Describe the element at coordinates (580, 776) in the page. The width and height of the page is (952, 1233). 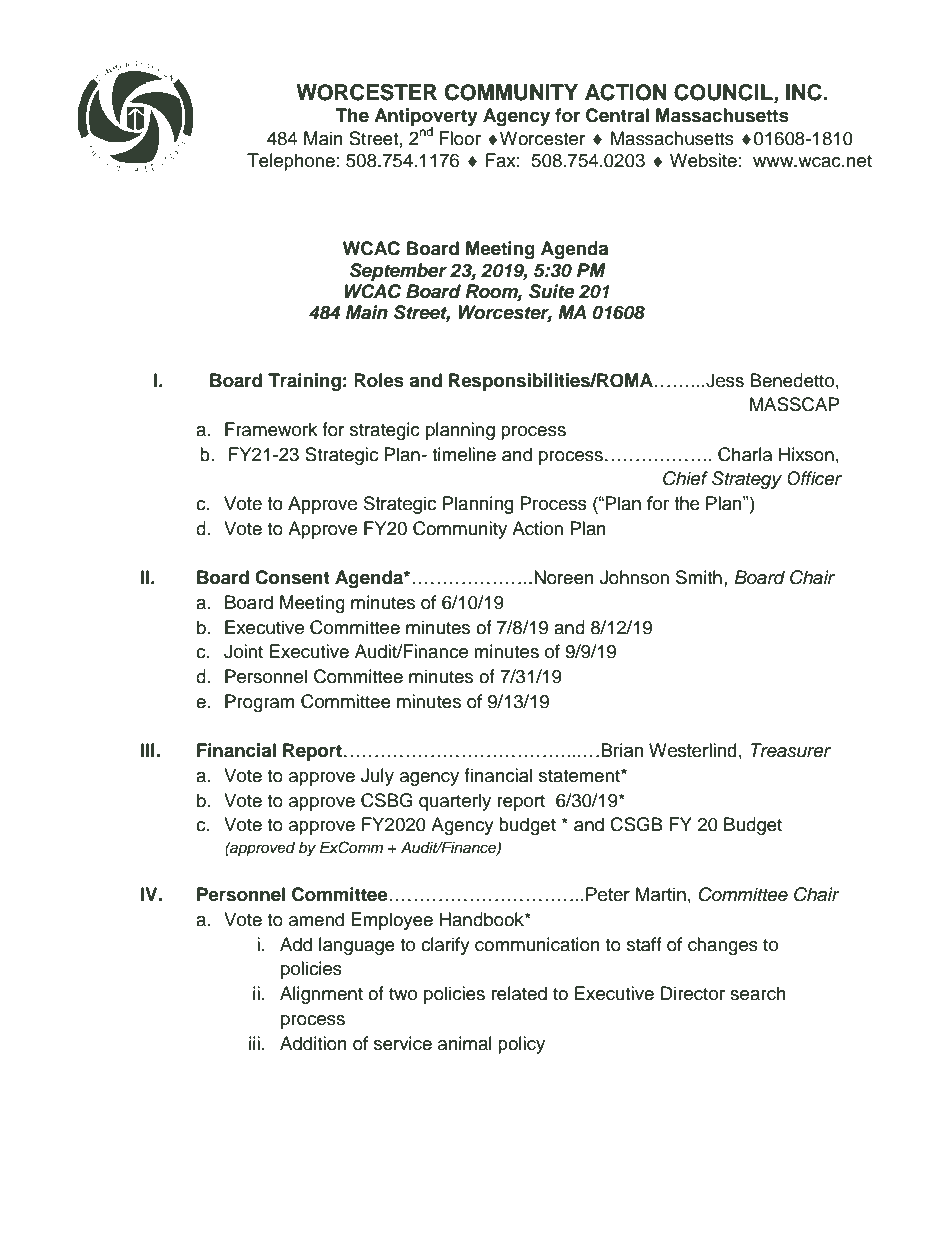
I see `statement` at that location.
